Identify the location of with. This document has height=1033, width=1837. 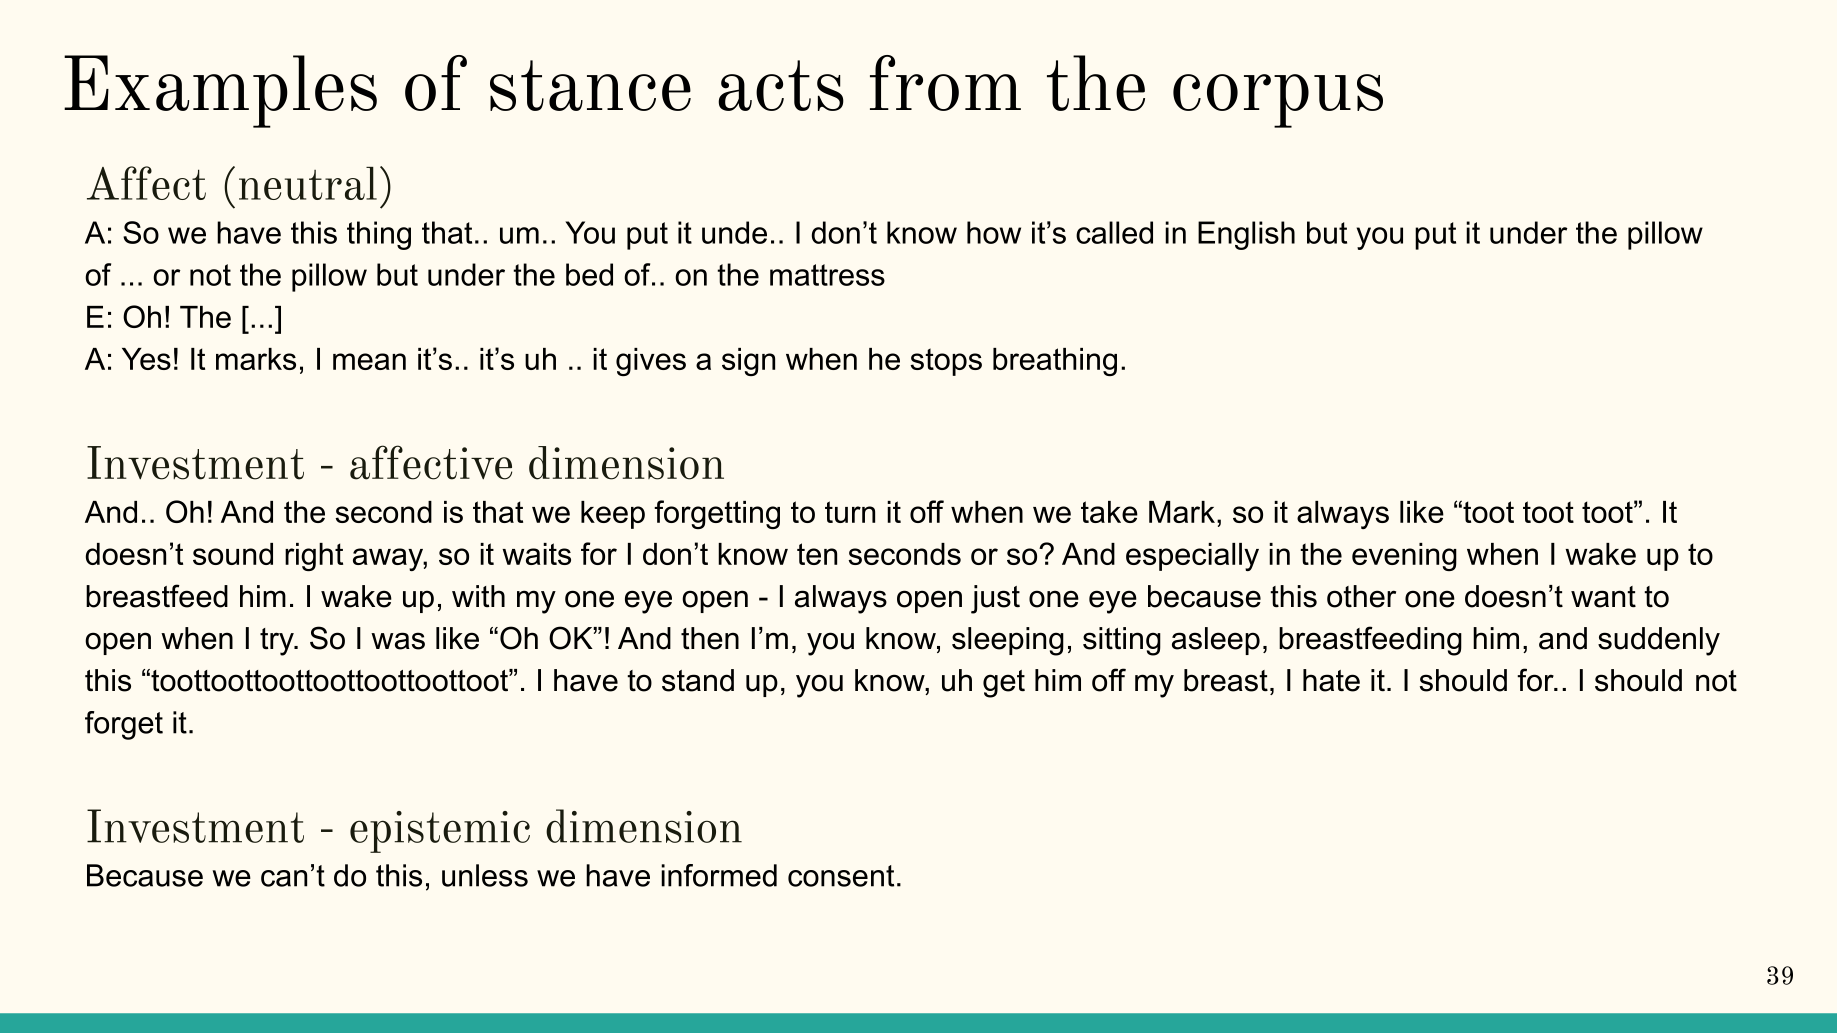
(478, 596).
